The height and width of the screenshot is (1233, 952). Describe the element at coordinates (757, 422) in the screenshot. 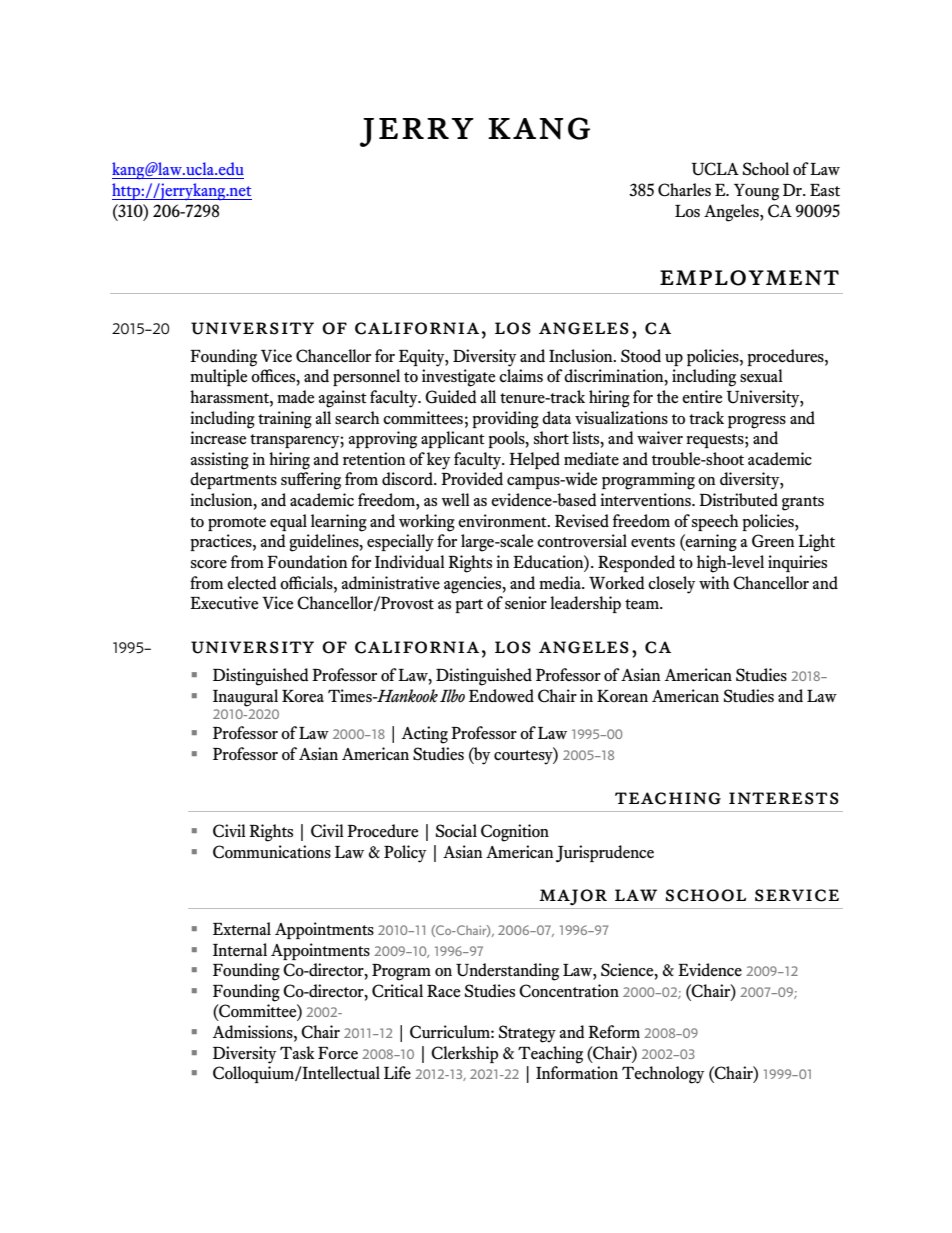

I see `progress` at that location.
